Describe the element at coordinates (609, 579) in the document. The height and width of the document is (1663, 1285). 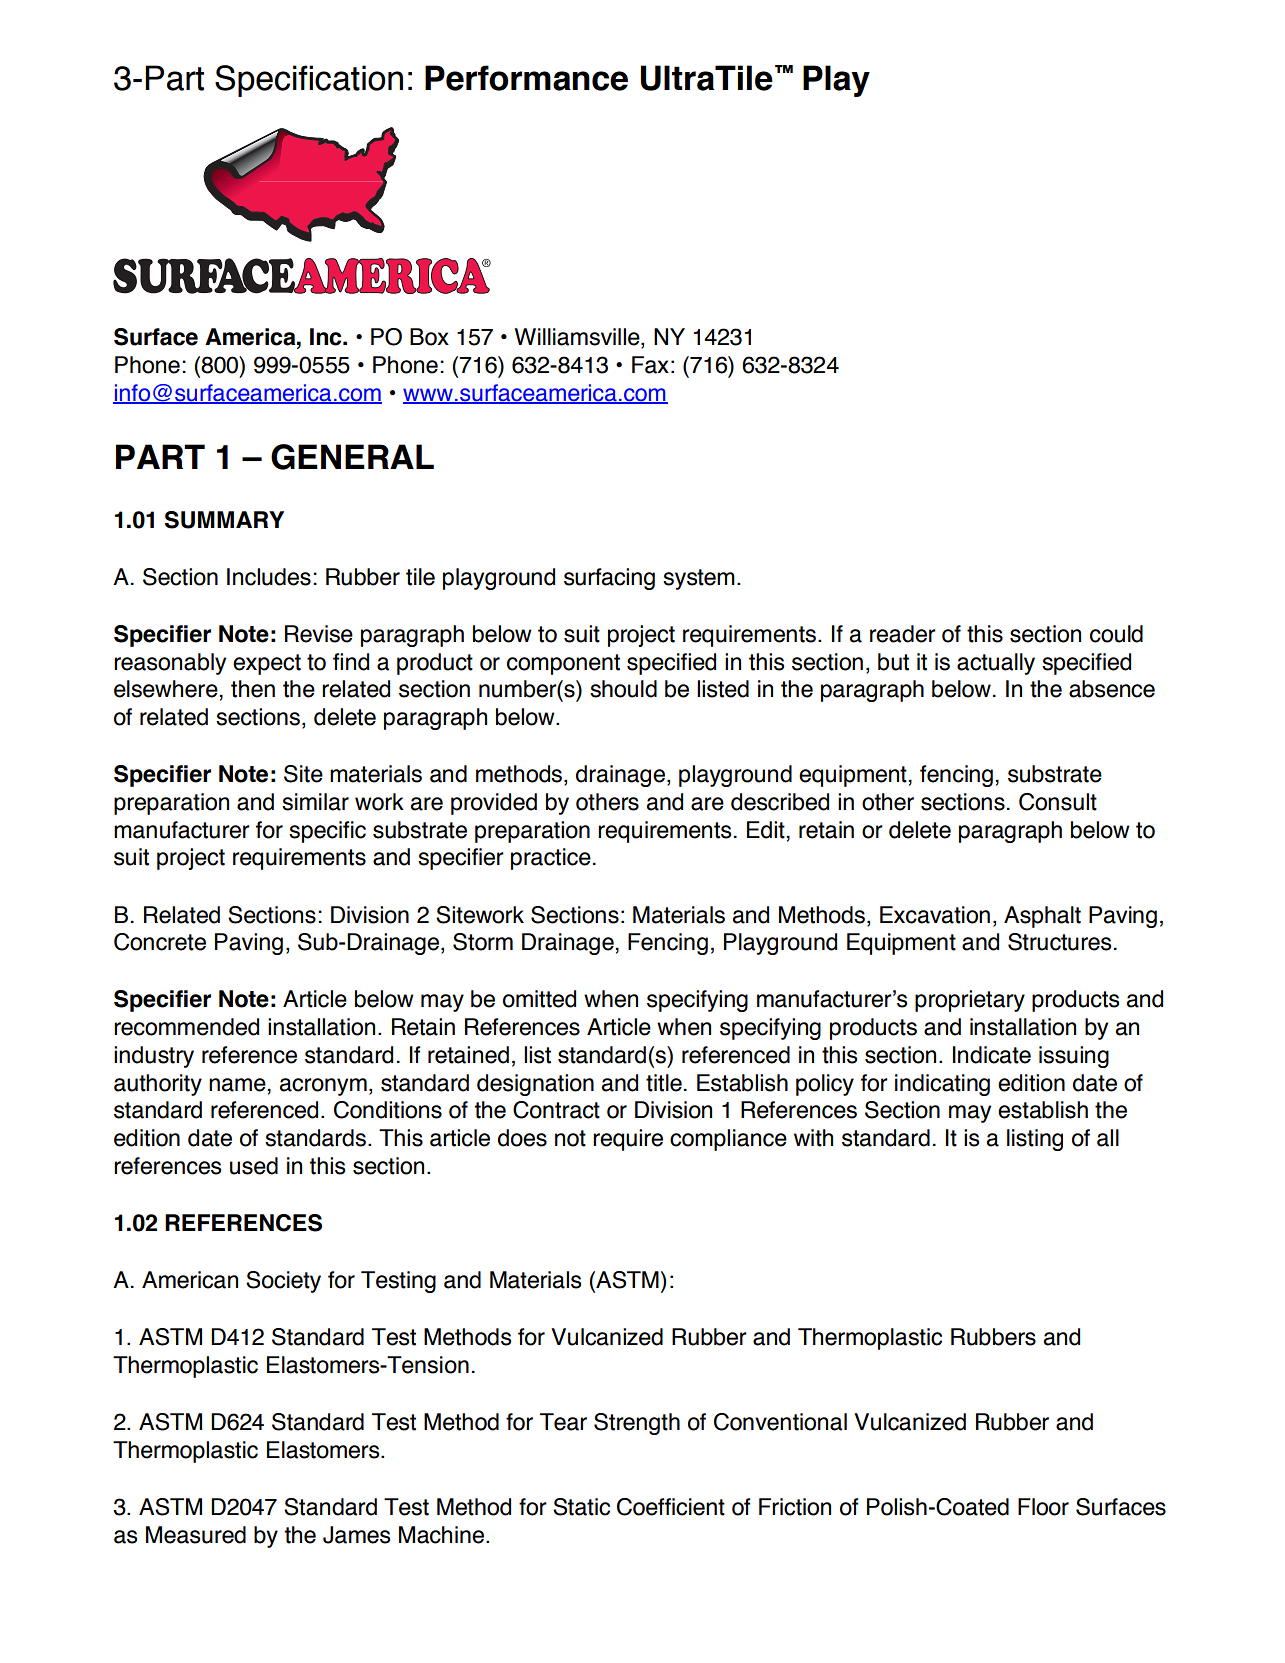
I see `surfacing` at that location.
